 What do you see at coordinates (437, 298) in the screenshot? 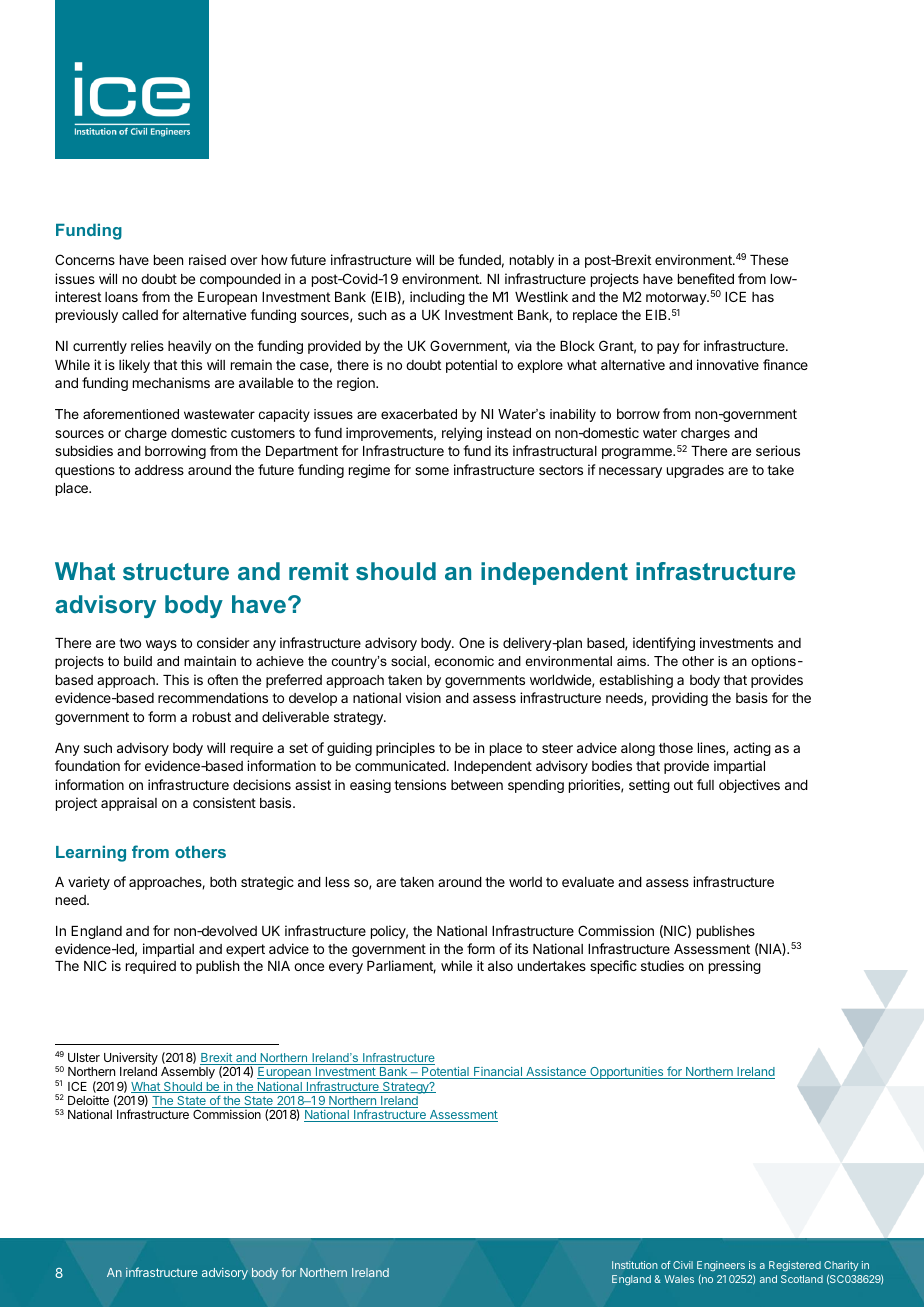
I see `including` at bounding box center [437, 298].
